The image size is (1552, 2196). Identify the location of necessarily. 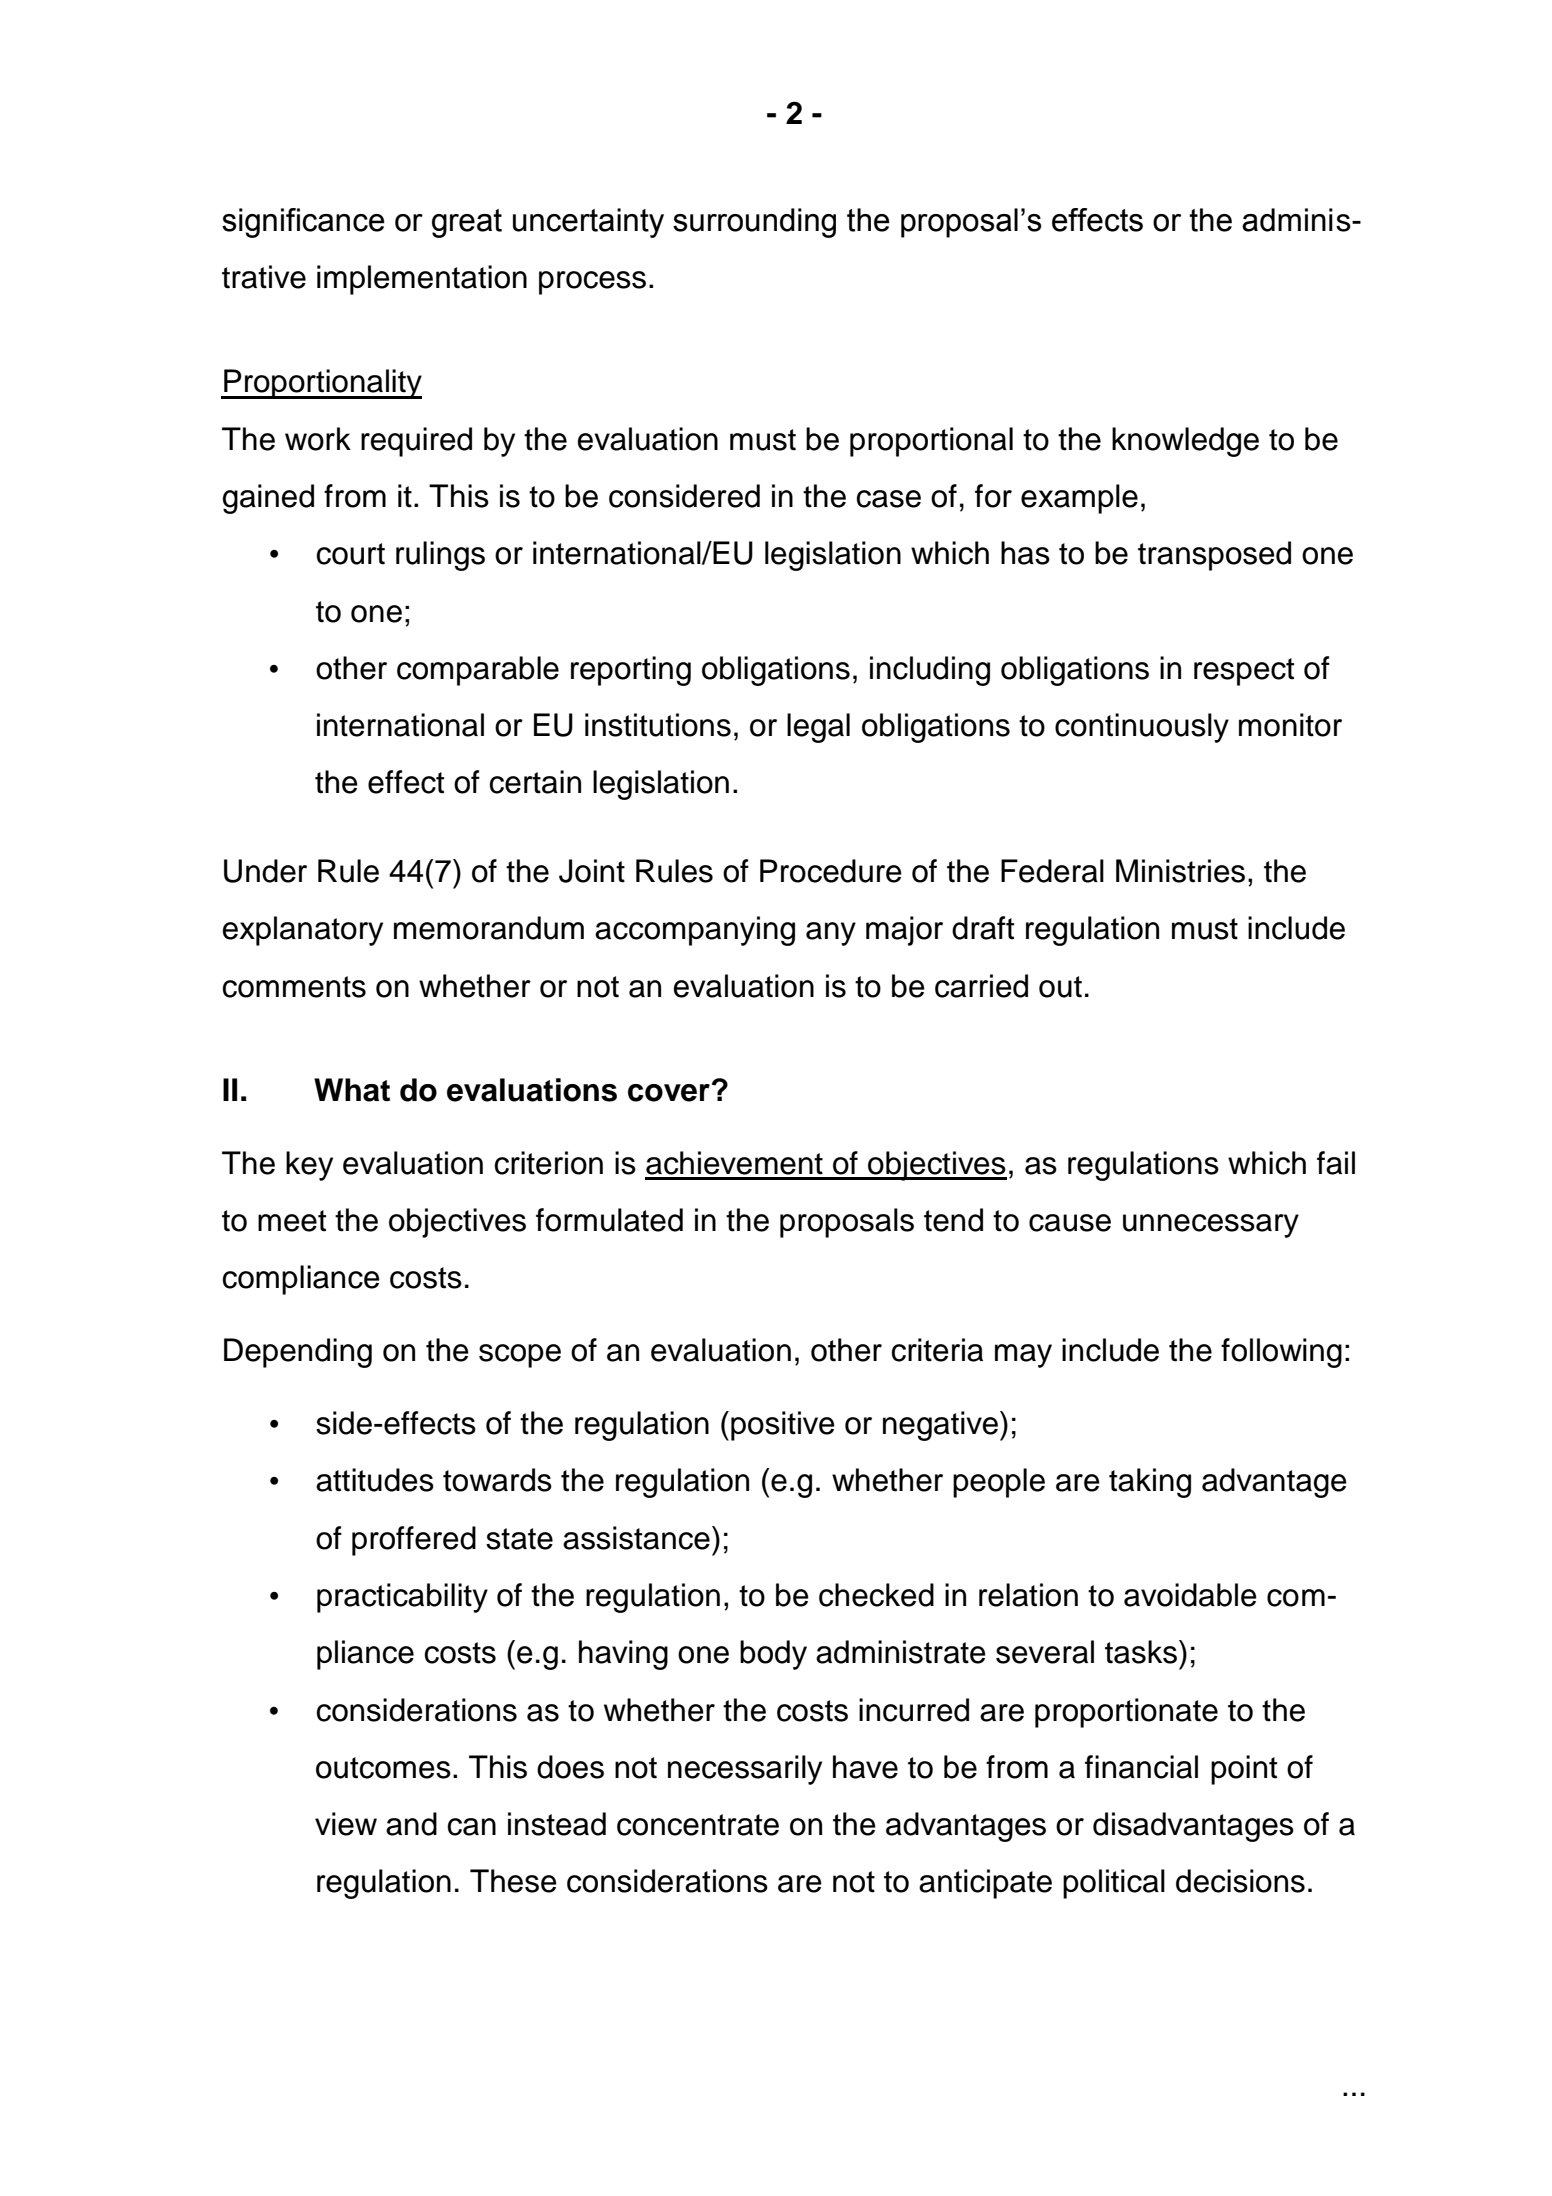
(745, 1770).
